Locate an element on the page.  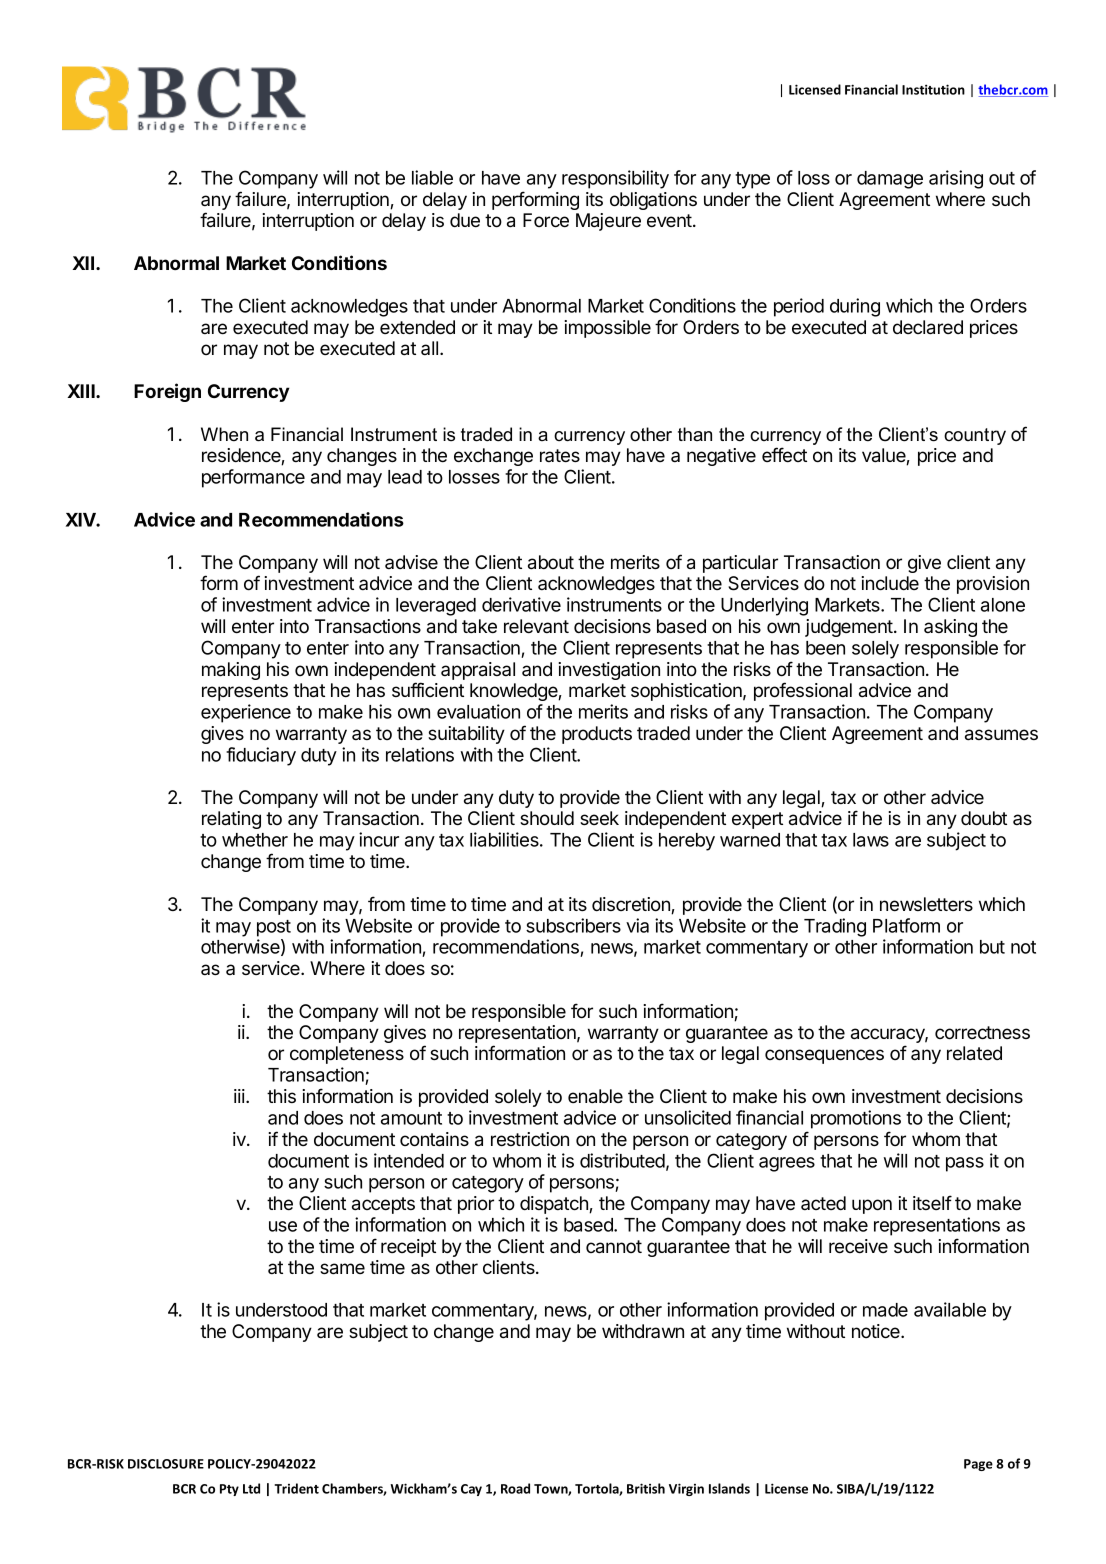
include is located at coordinates (890, 583).
